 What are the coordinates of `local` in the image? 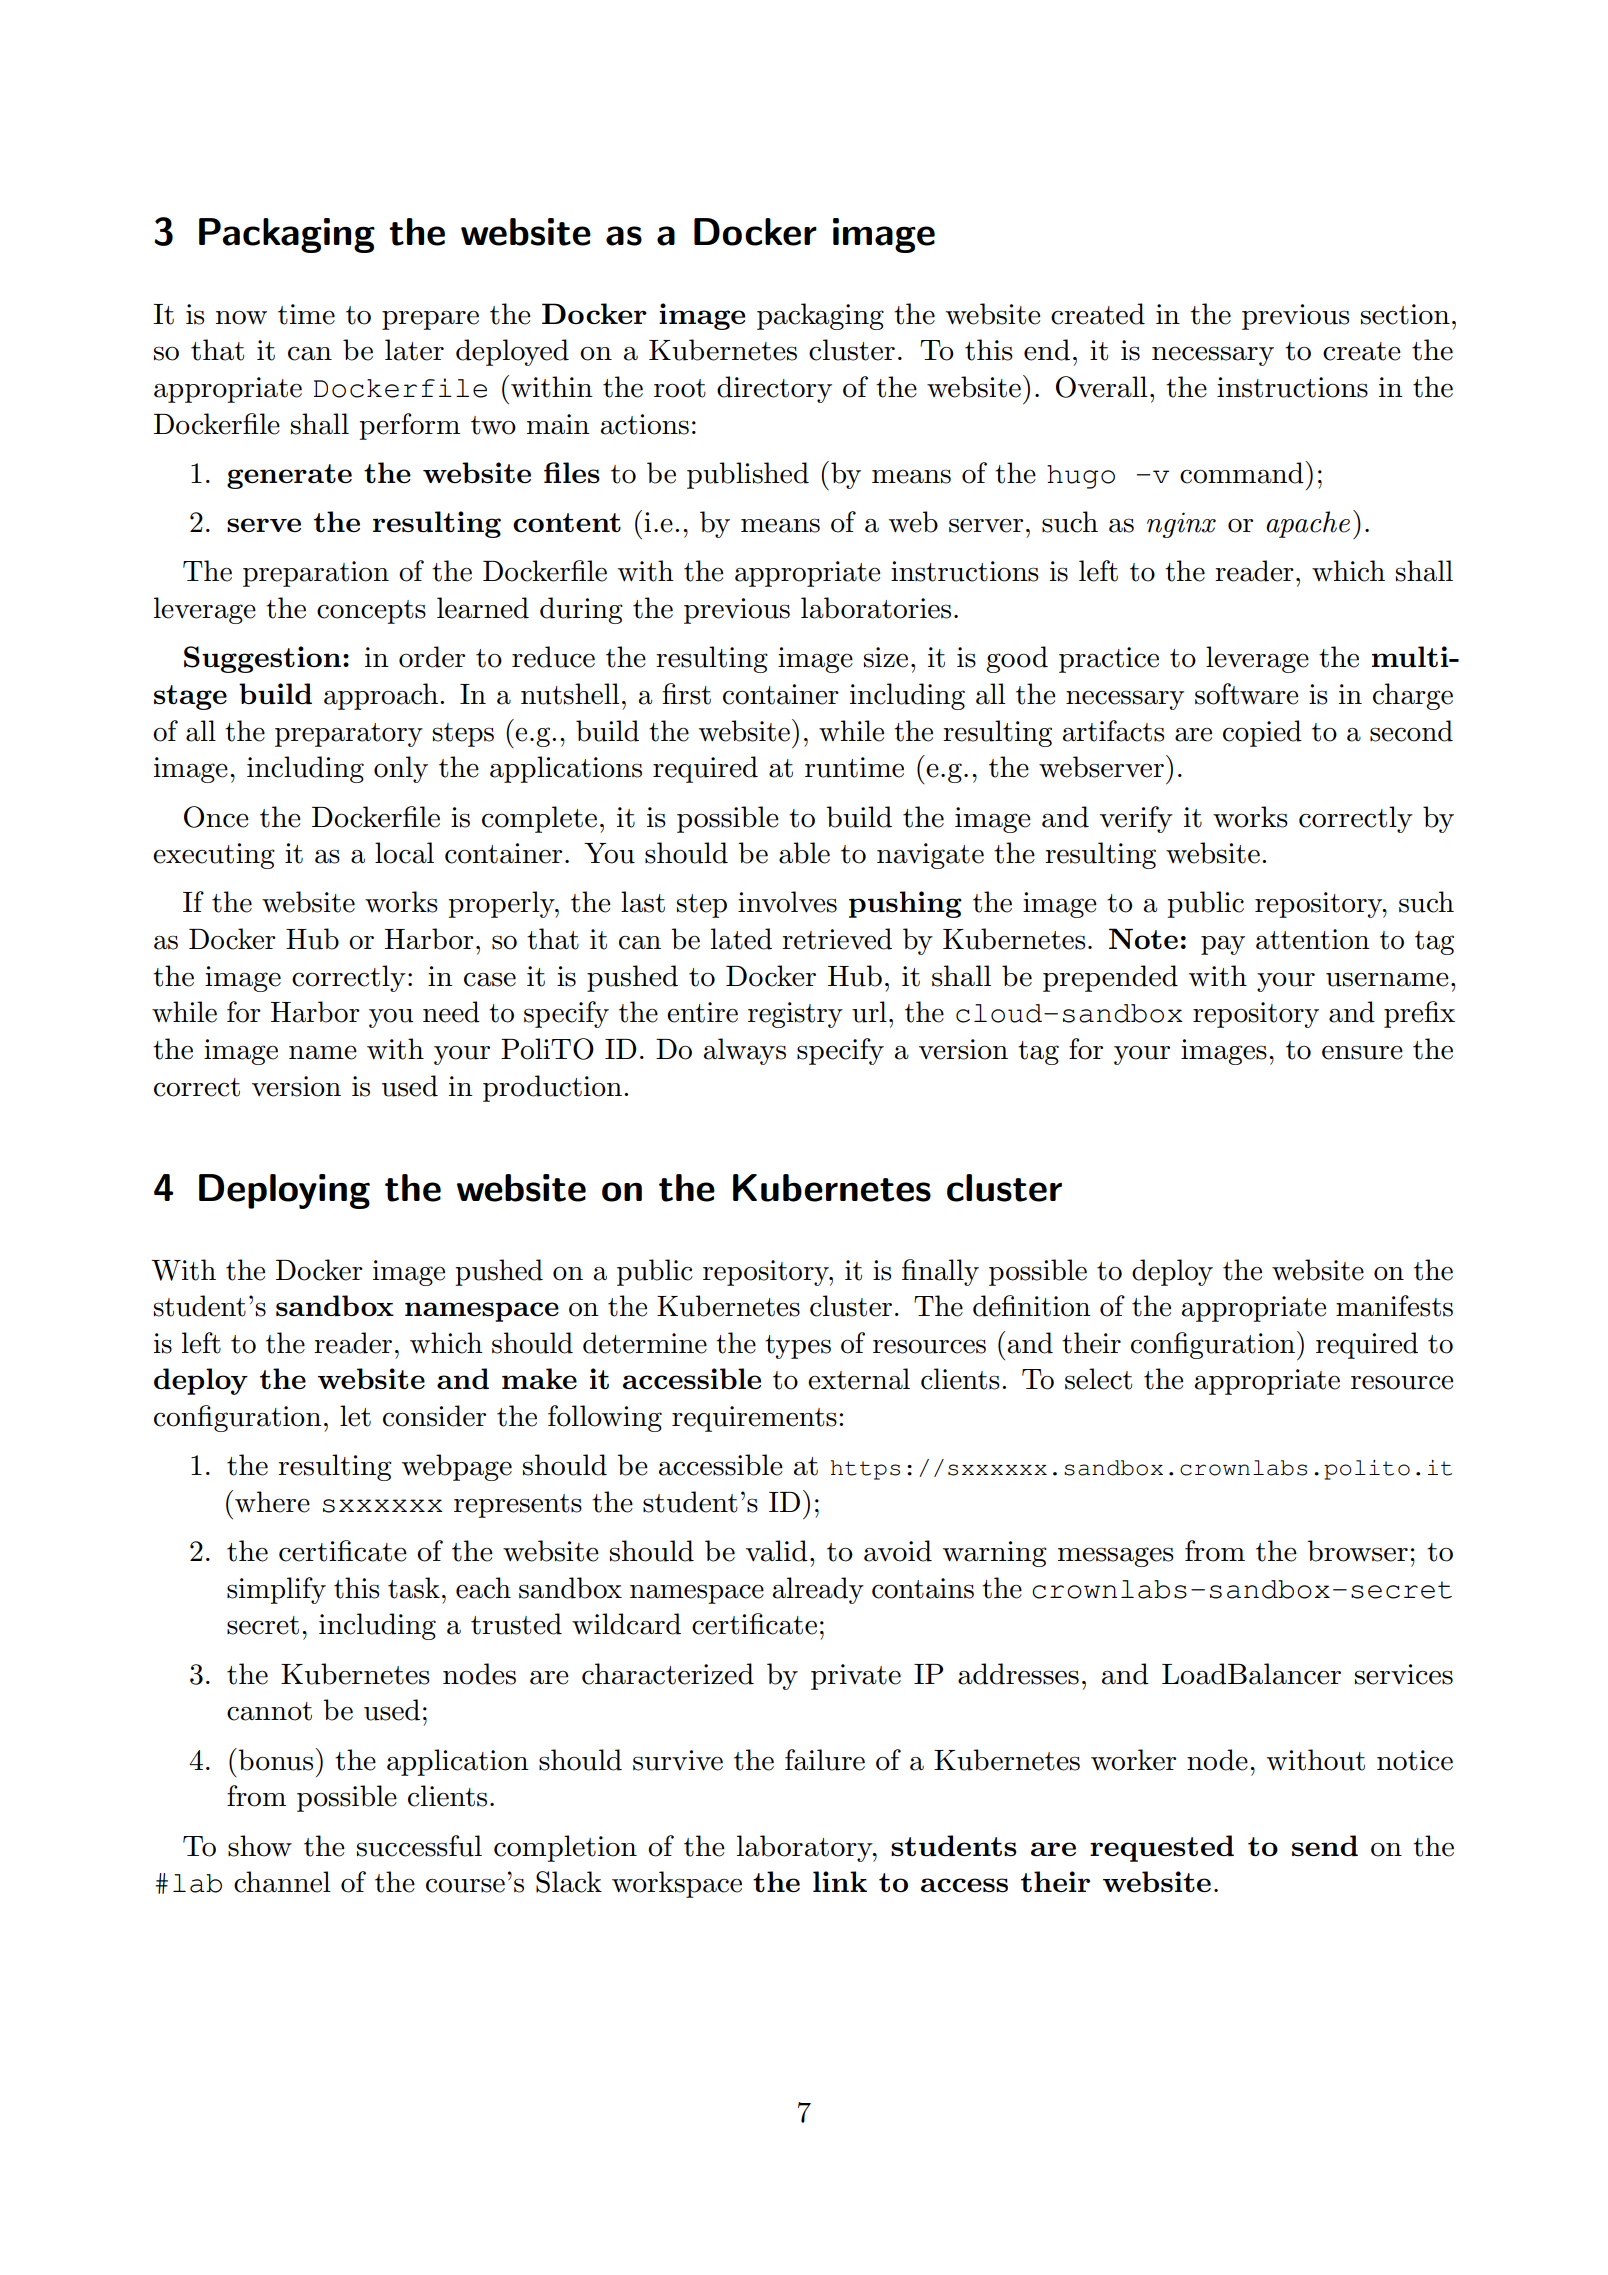 It's located at (404, 853).
